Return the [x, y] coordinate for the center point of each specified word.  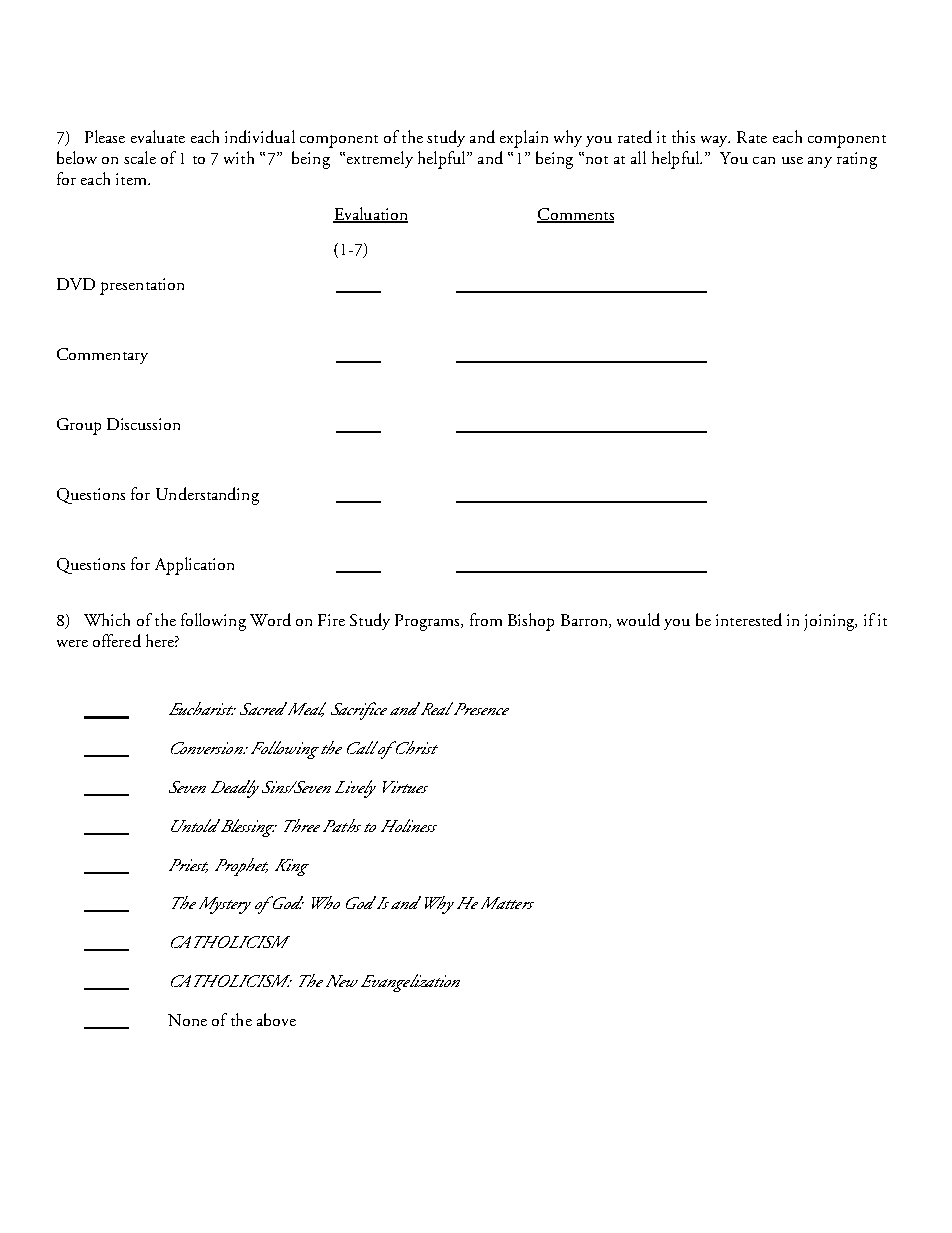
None [187, 1020]
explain [524, 139]
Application [194, 566]
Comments [575, 215]
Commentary [102, 356]
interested [749, 619]
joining [830, 622]
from [486, 619]
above [276, 1019]
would [638, 619]
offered [117, 640]
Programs [428, 622]
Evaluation [370, 215]
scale [140, 157]
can [764, 160]
